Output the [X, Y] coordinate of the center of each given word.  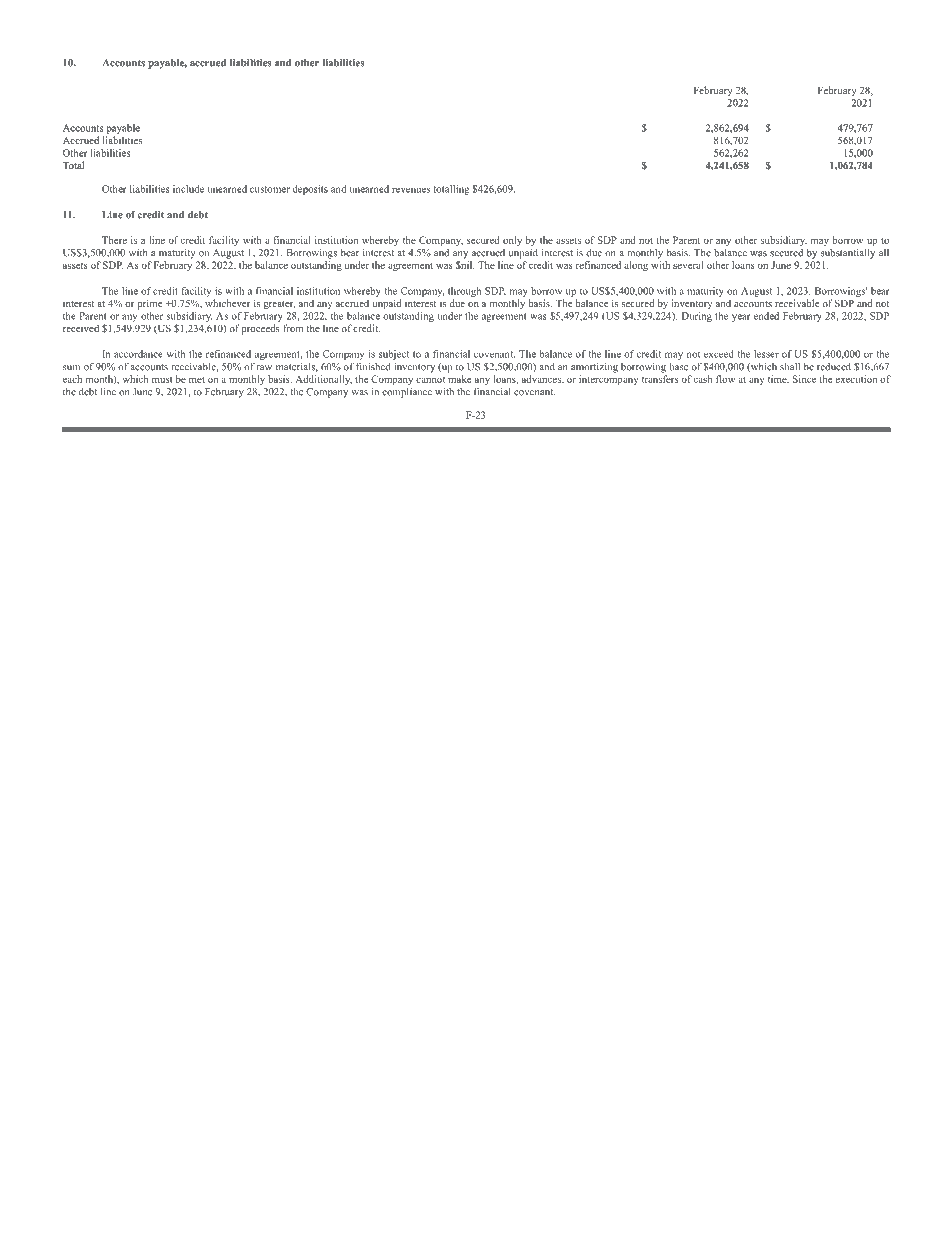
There [114, 240]
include [188, 189]
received [81, 328]
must [162, 379]
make [459, 379]
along [636, 266]
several [688, 265]
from [293, 328]
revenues [411, 190]
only [512, 241]
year [741, 318]
